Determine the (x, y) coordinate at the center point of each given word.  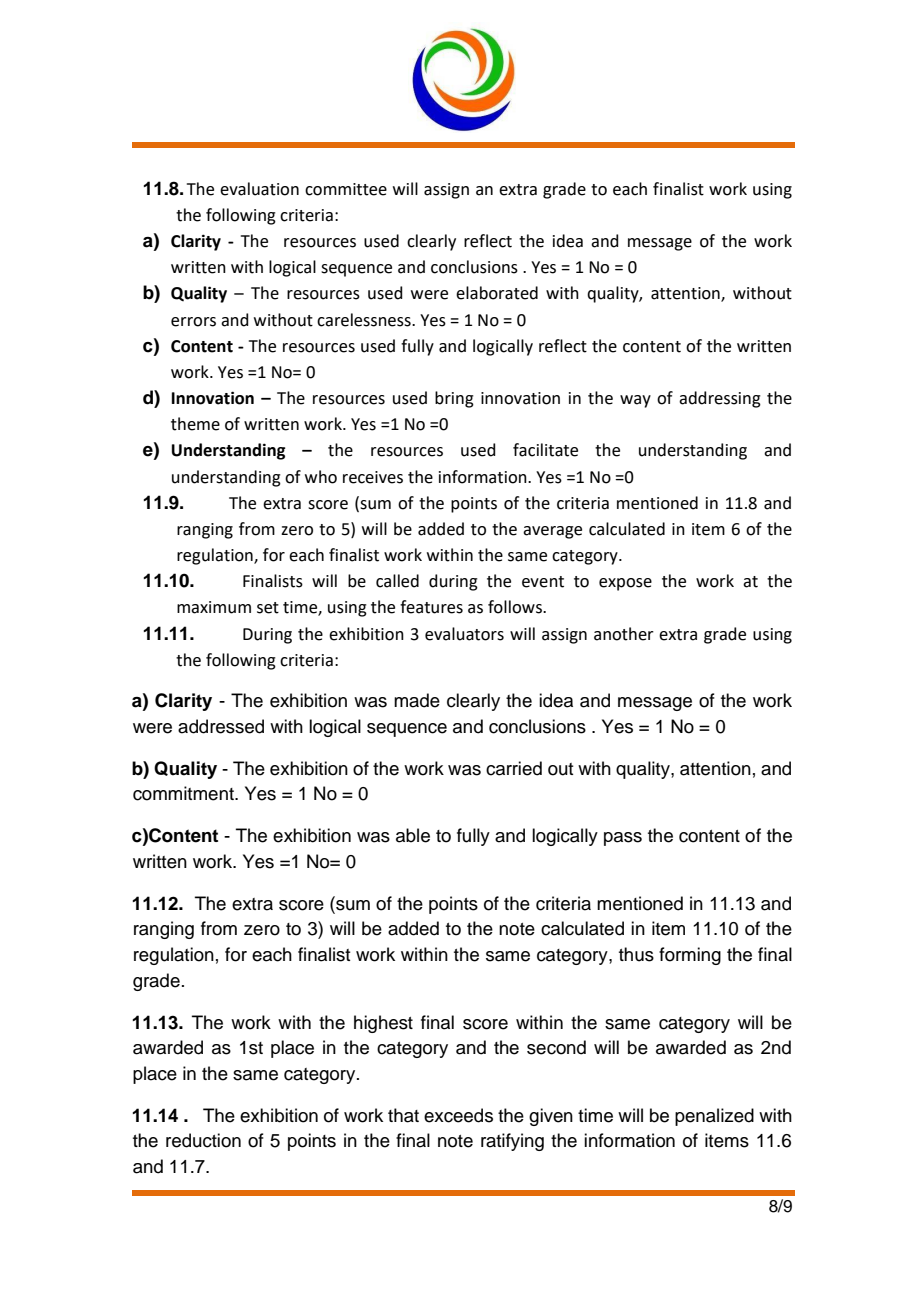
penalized (714, 1117)
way (635, 401)
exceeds (458, 1115)
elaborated (497, 293)
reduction (203, 1140)
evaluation (259, 189)
